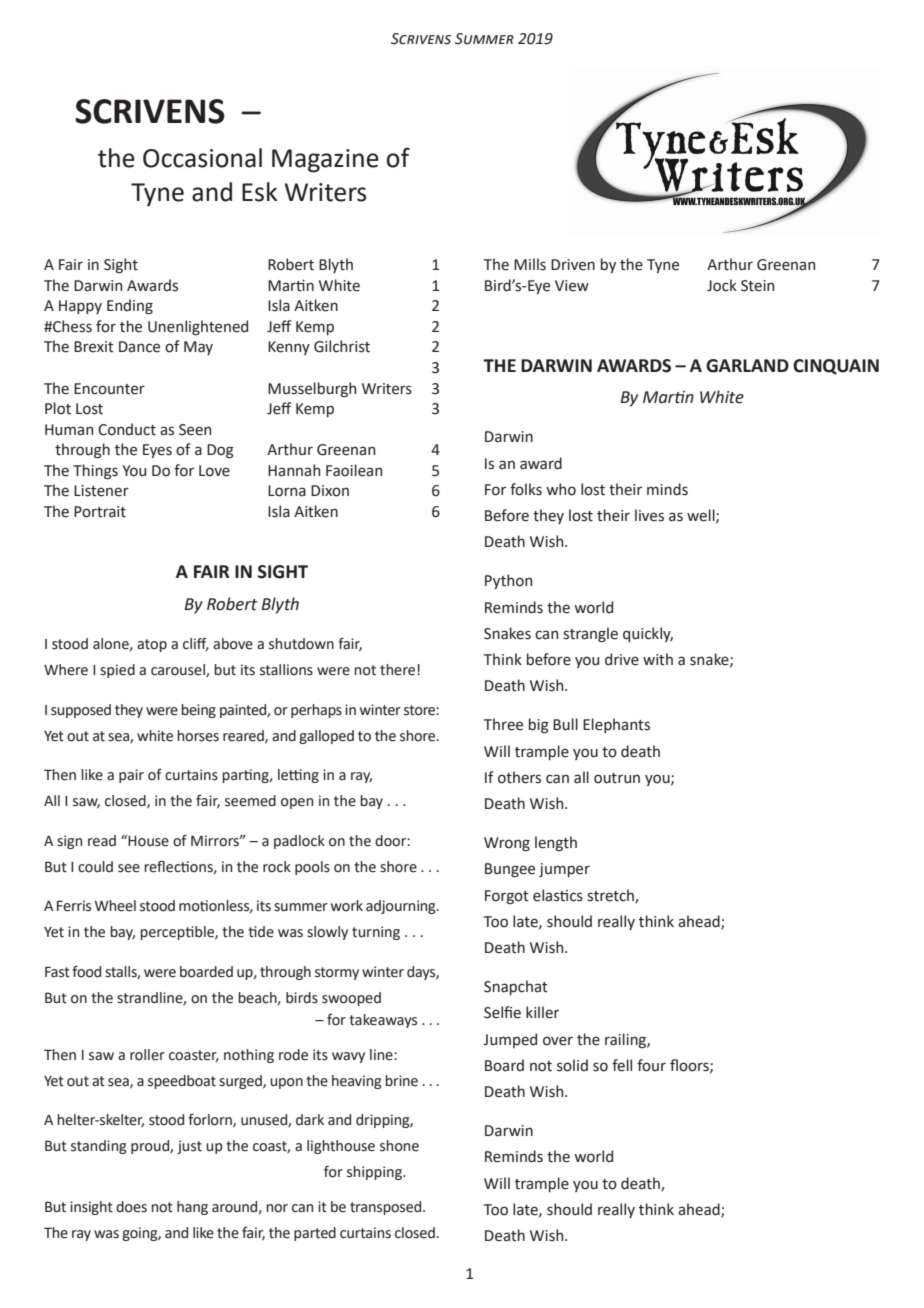  I want to click on does, so click(131, 1207).
